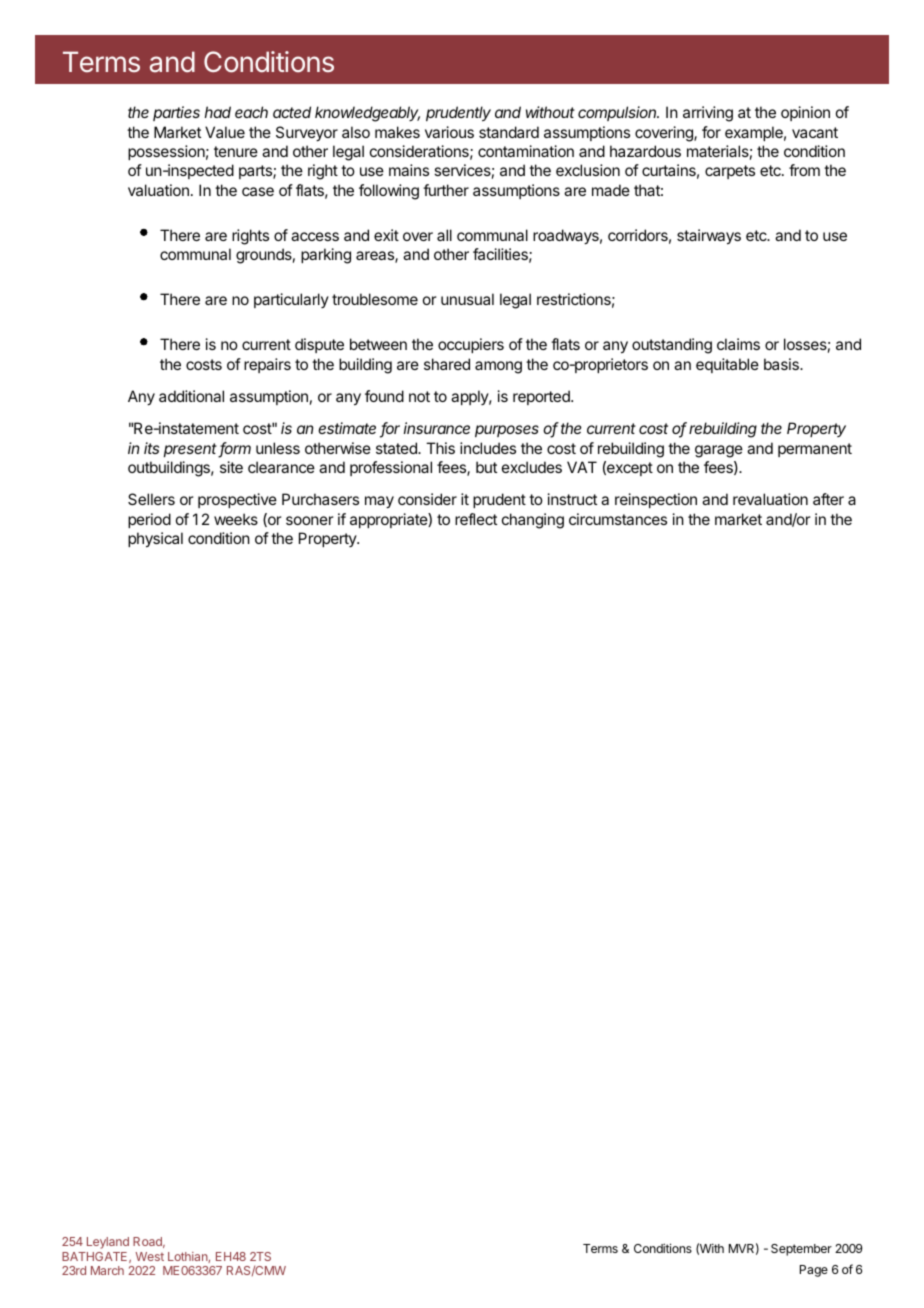 This screenshot has width=924, height=1308. What do you see at coordinates (225, 132) in the screenshot?
I see `Value` at bounding box center [225, 132].
